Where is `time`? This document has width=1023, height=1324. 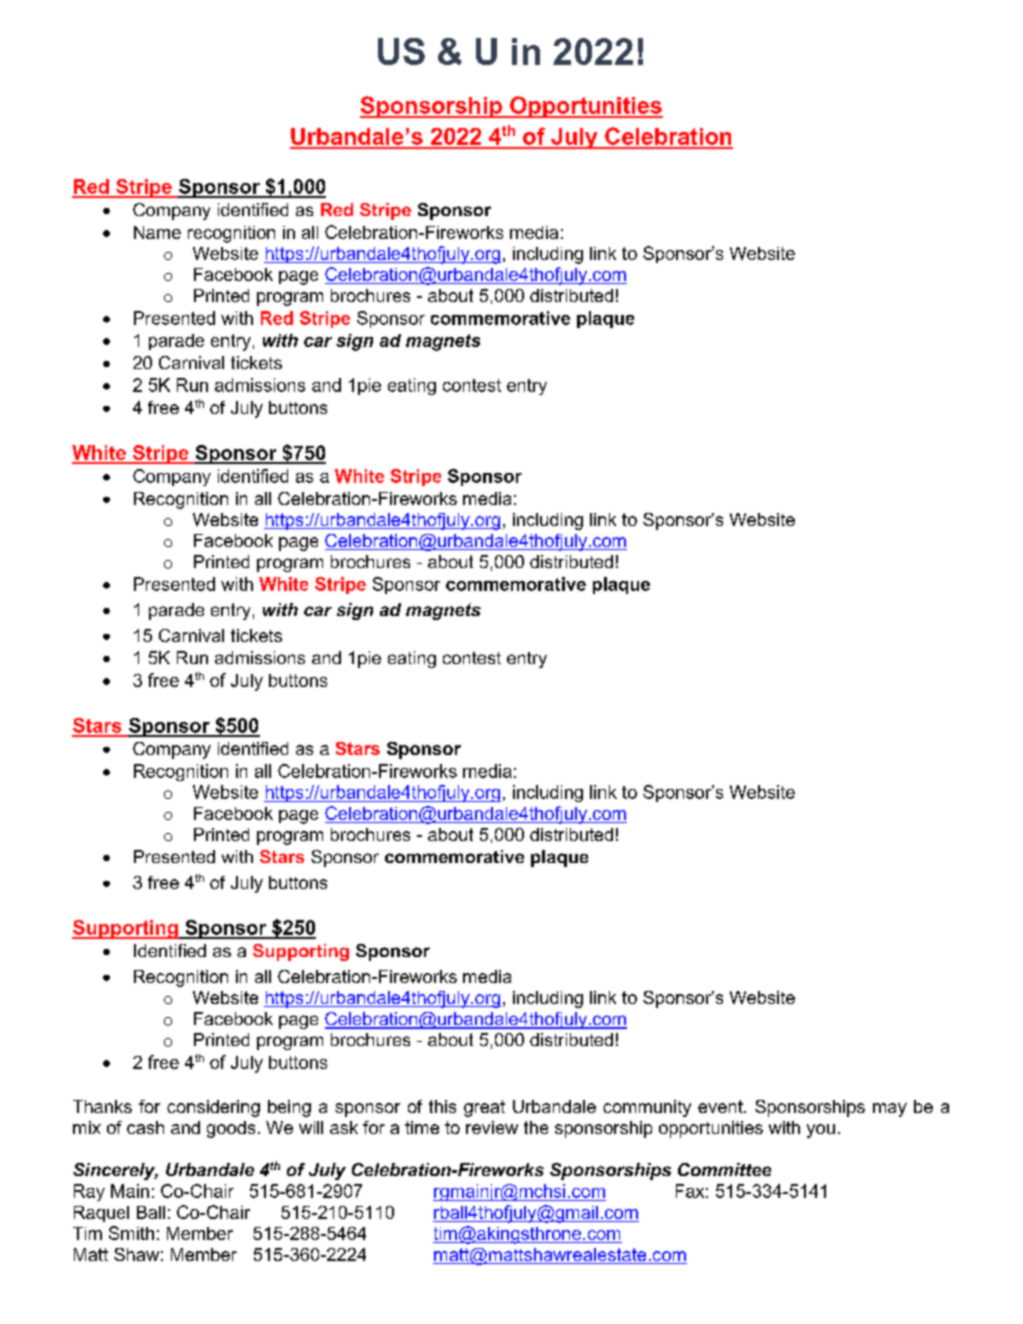 time is located at coordinates (422, 1127).
